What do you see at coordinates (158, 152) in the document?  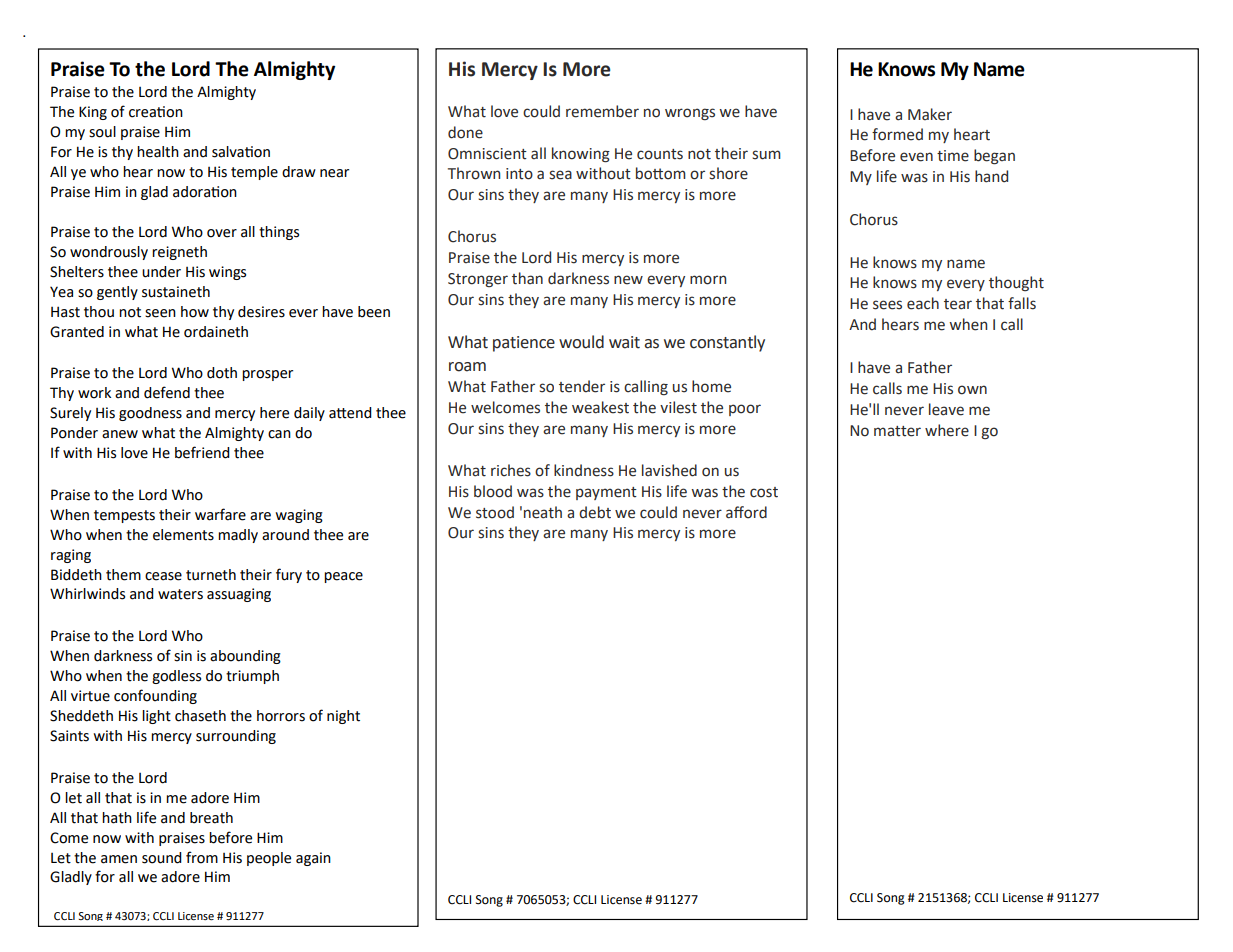 I see `health` at bounding box center [158, 152].
